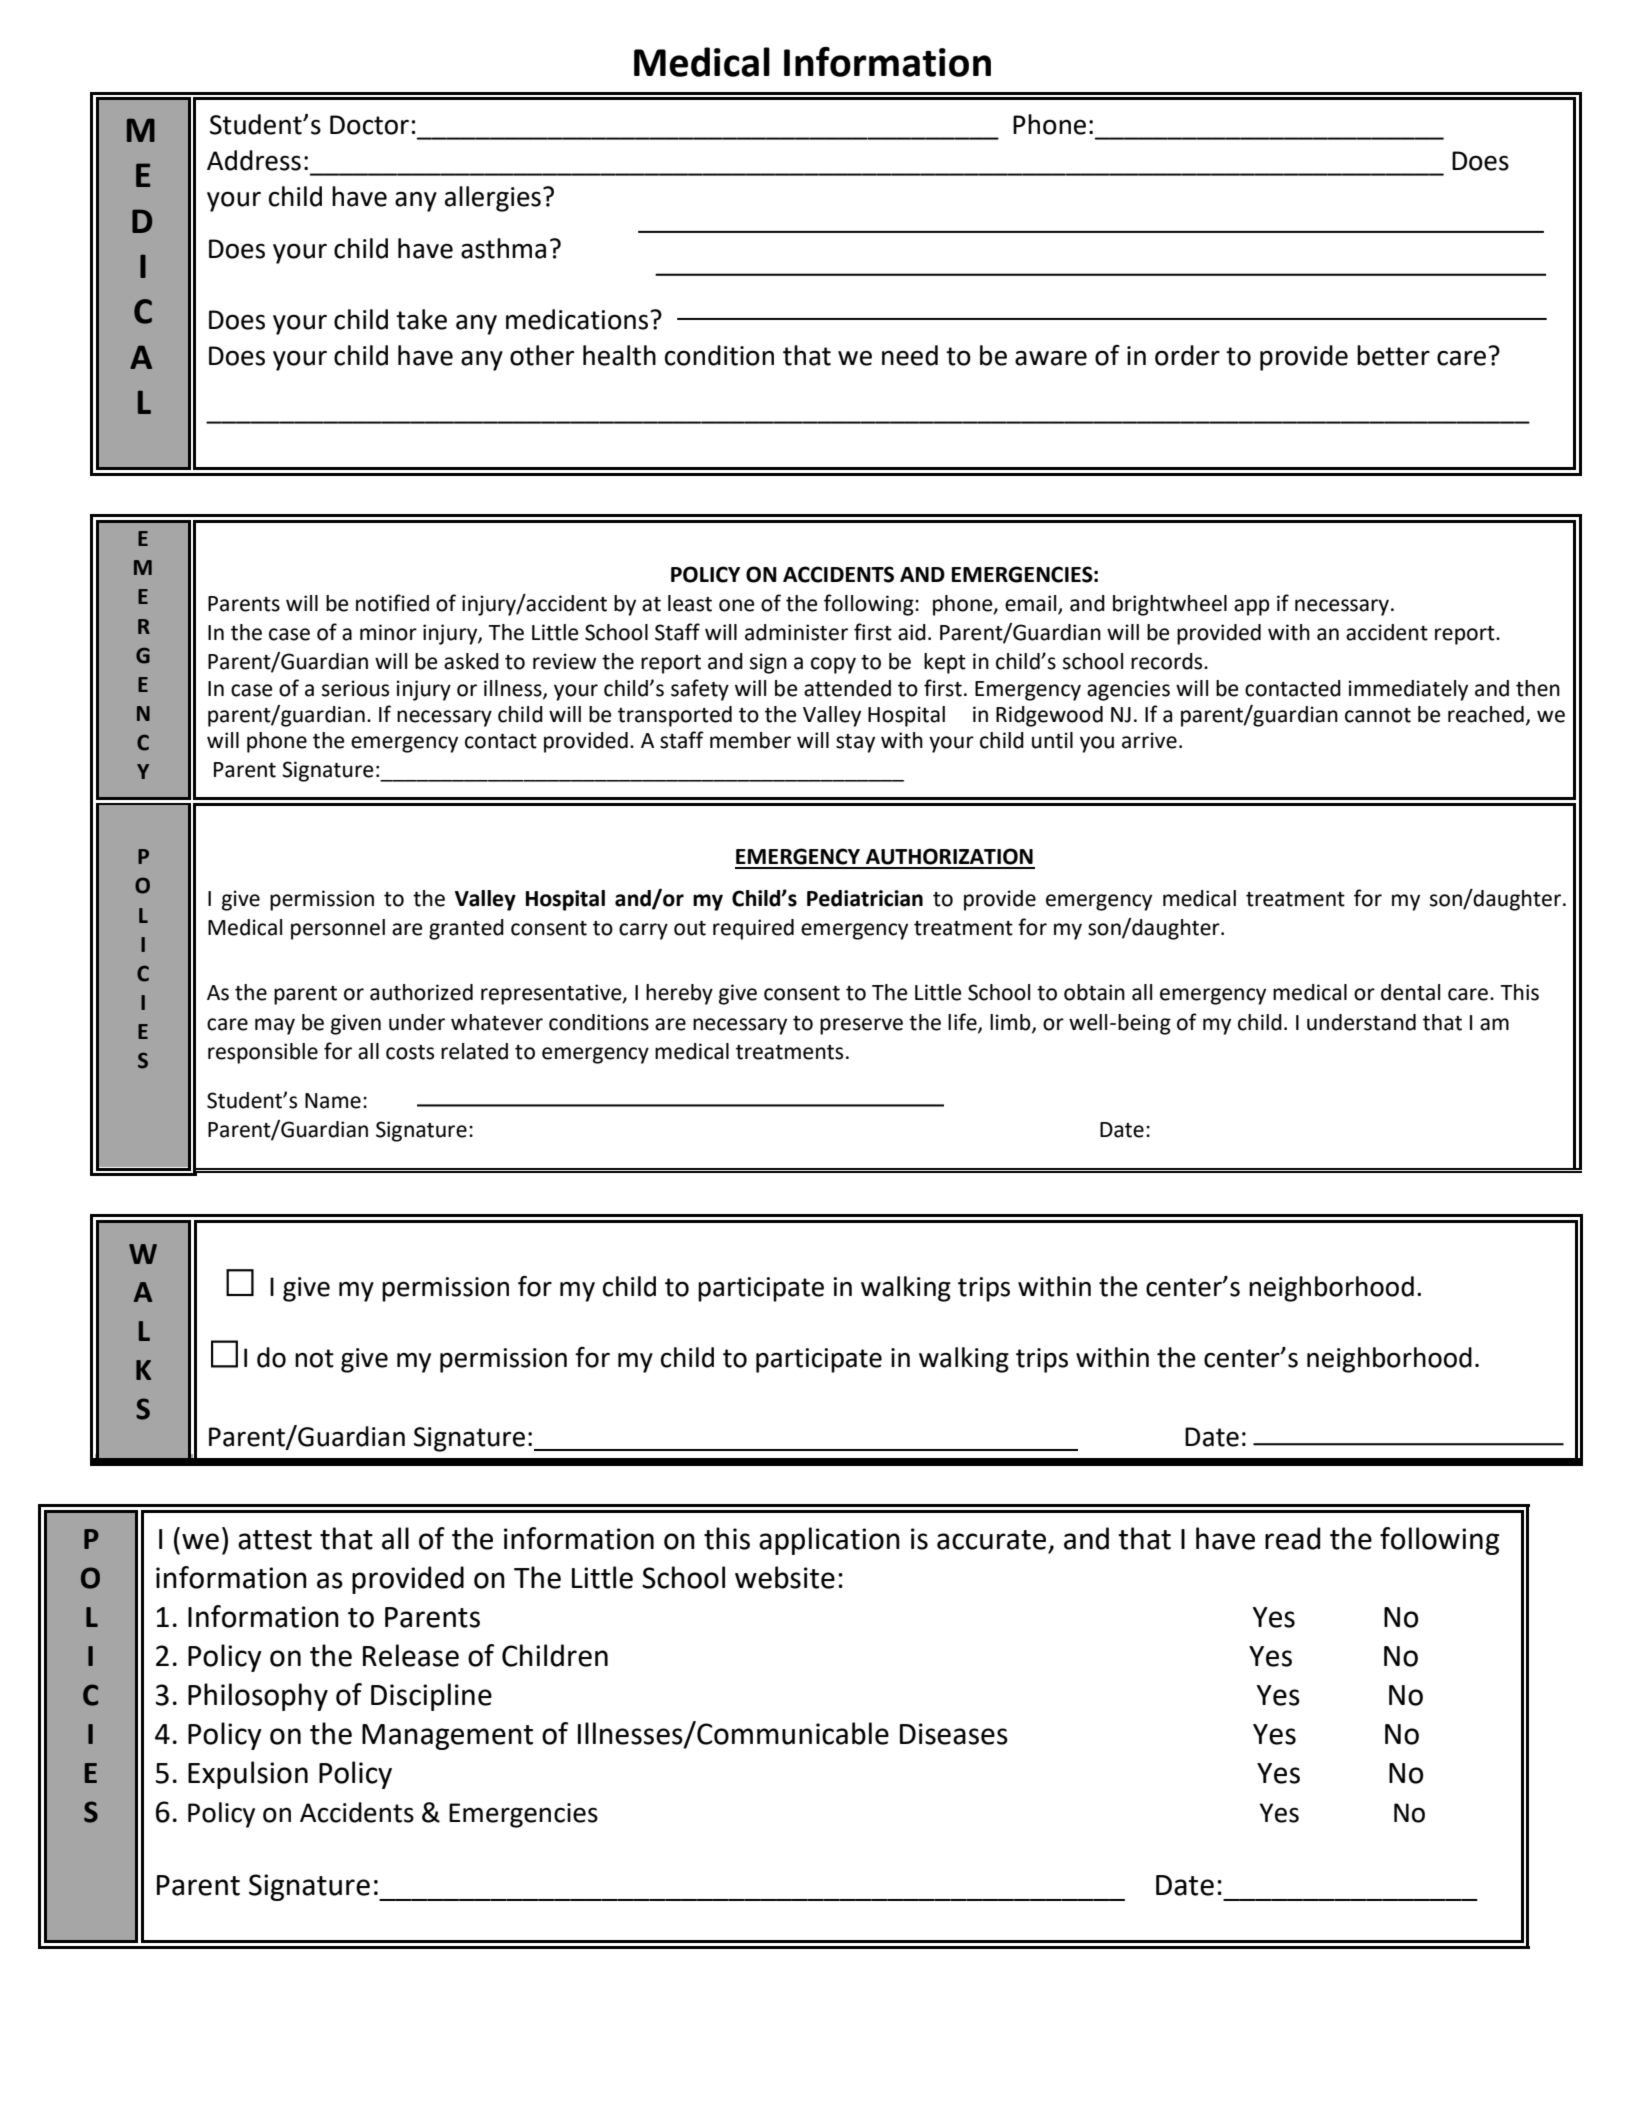 The image size is (1625, 2103). Describe the element at coordinates (1378, 715) in the document. I see `cannot` at that location.
